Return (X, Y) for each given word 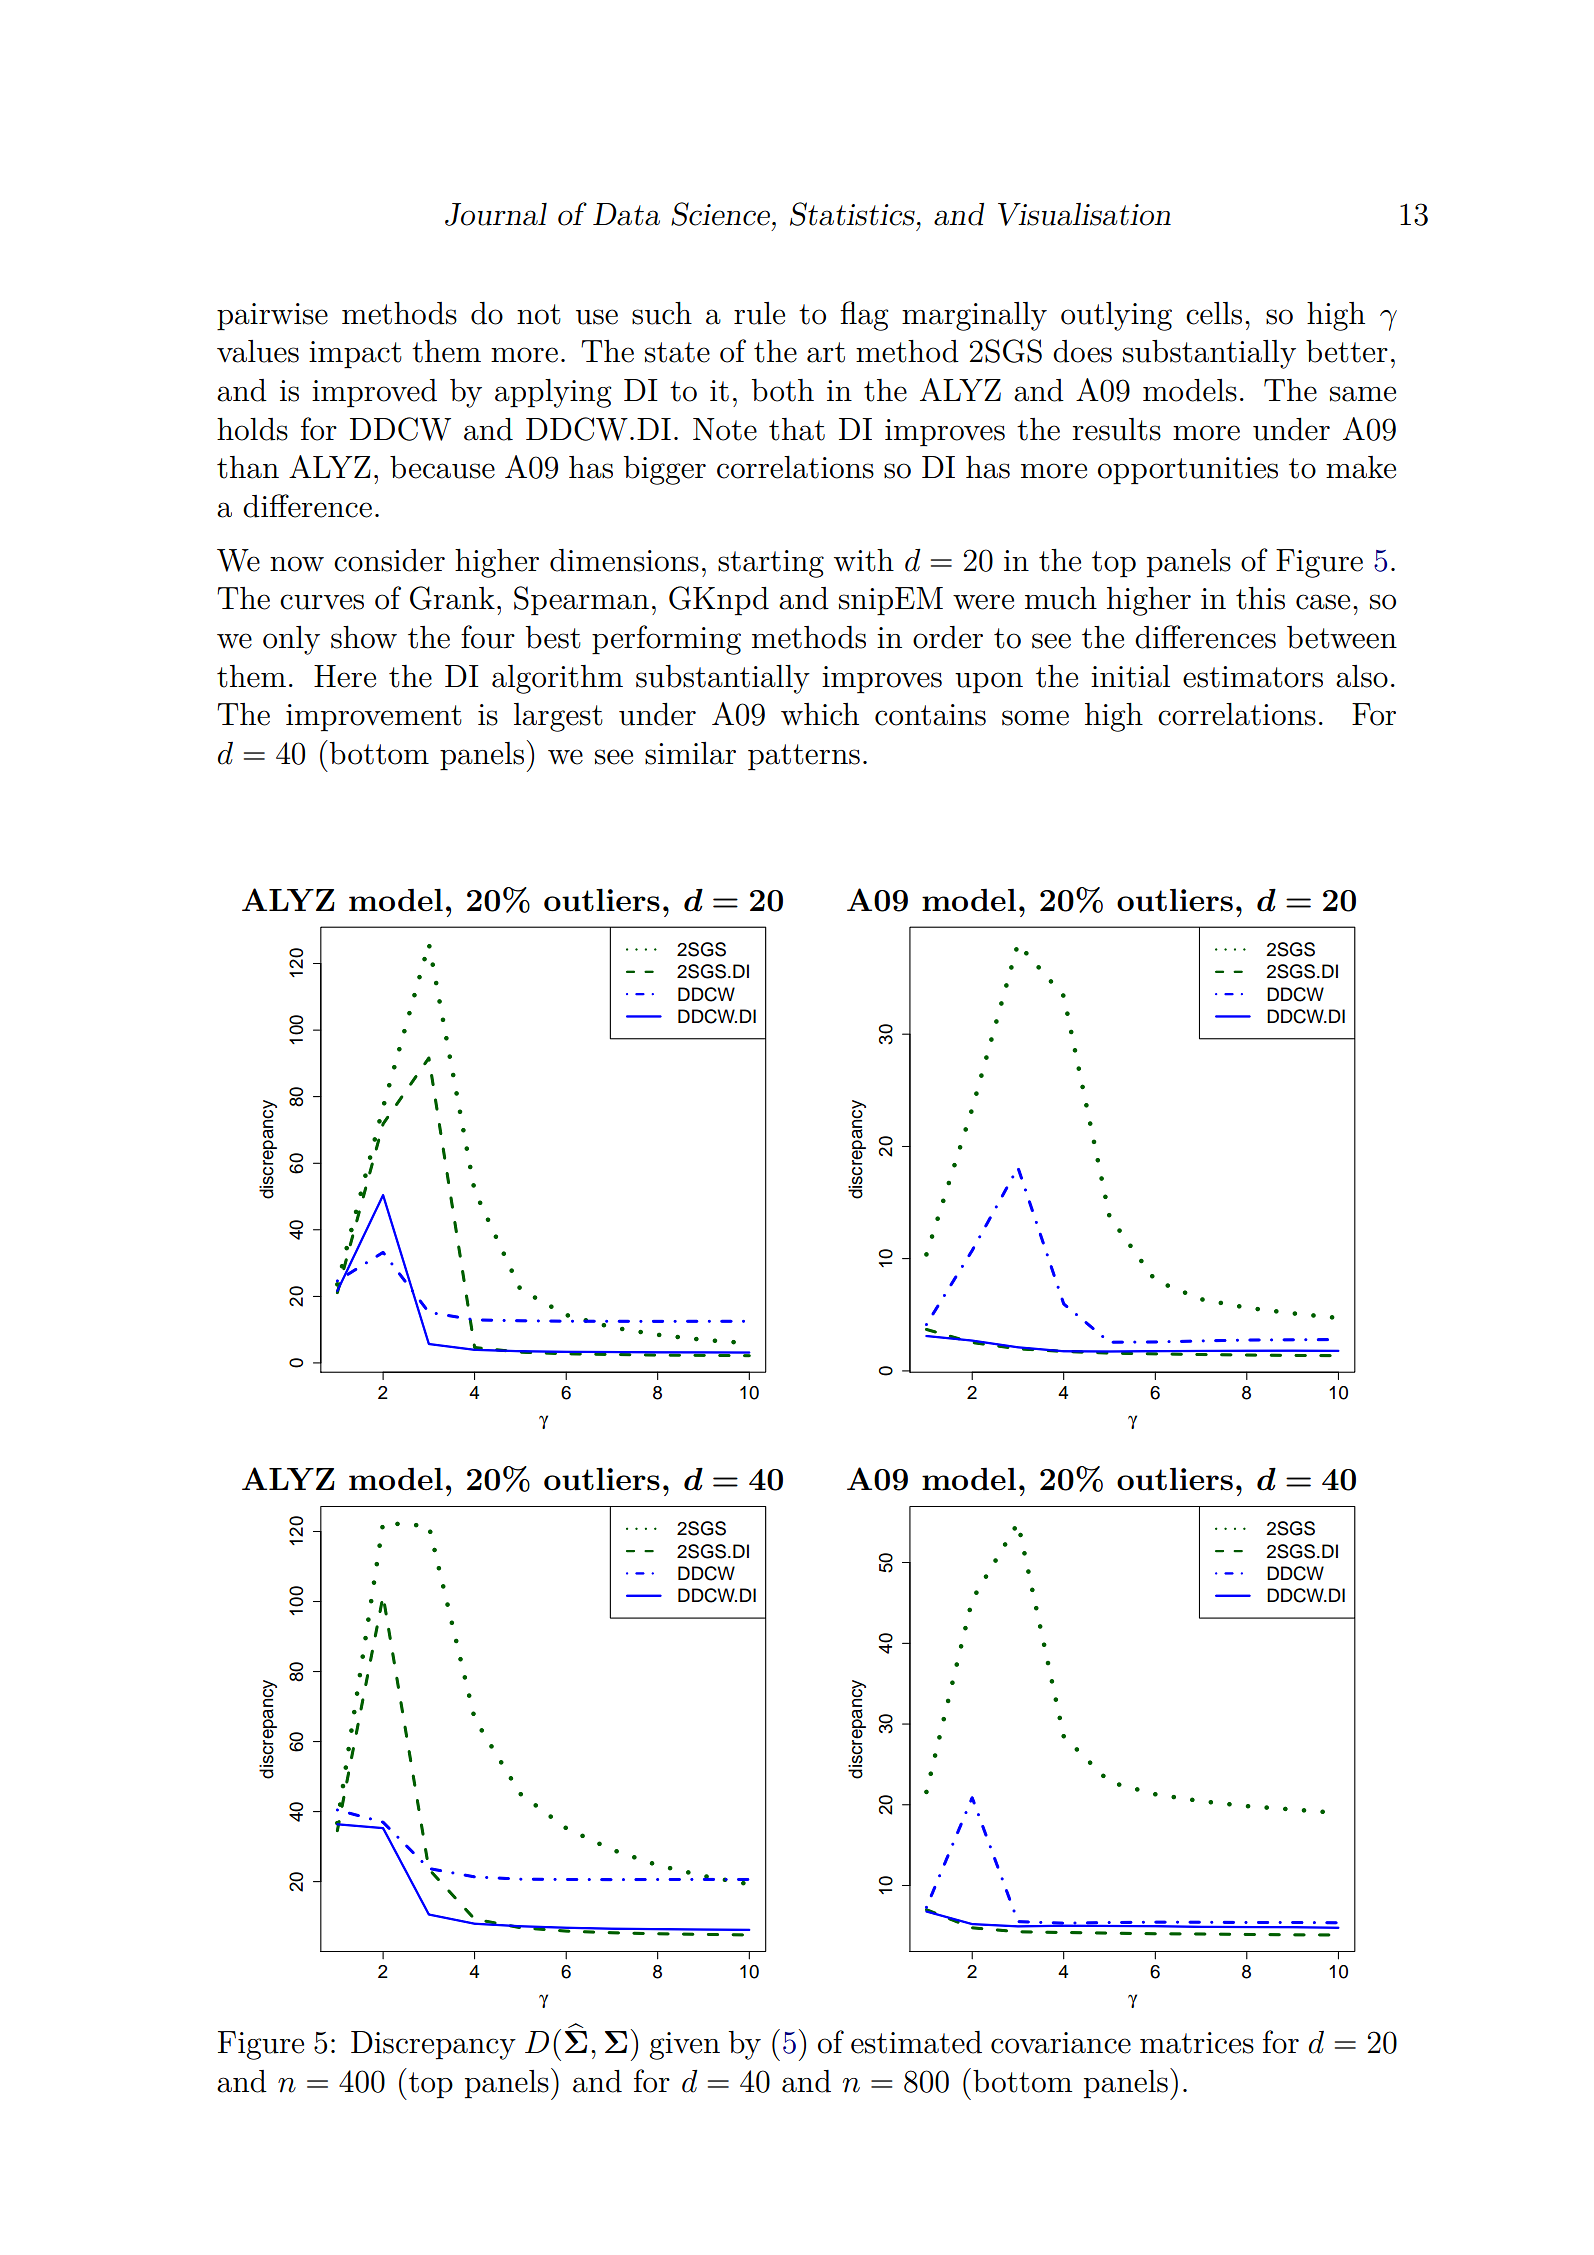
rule (759, 313)
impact (355, 355)
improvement (374, 718)
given (684, 2046)
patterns (804, 757)
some (1035, 718)
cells (1214, 313)
